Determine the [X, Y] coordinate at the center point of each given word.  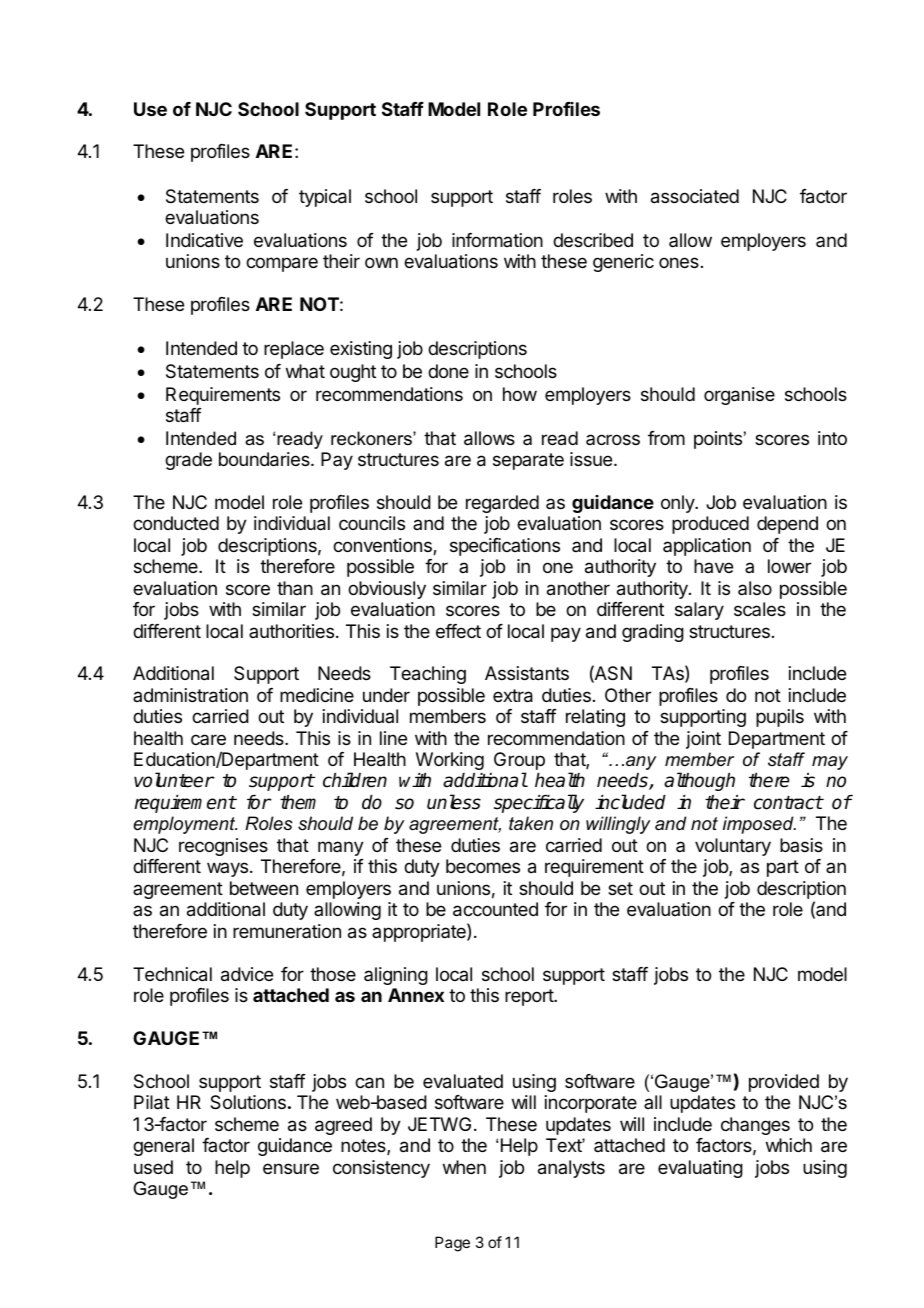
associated [695, 196]
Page [452, 1244]
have [713, 566]
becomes [483, 866]
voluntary [733, 847]
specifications [505, 547]
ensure [291, 1168]
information [497, 240]
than [295, 588]
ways [227, 869]
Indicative [204, 240]
